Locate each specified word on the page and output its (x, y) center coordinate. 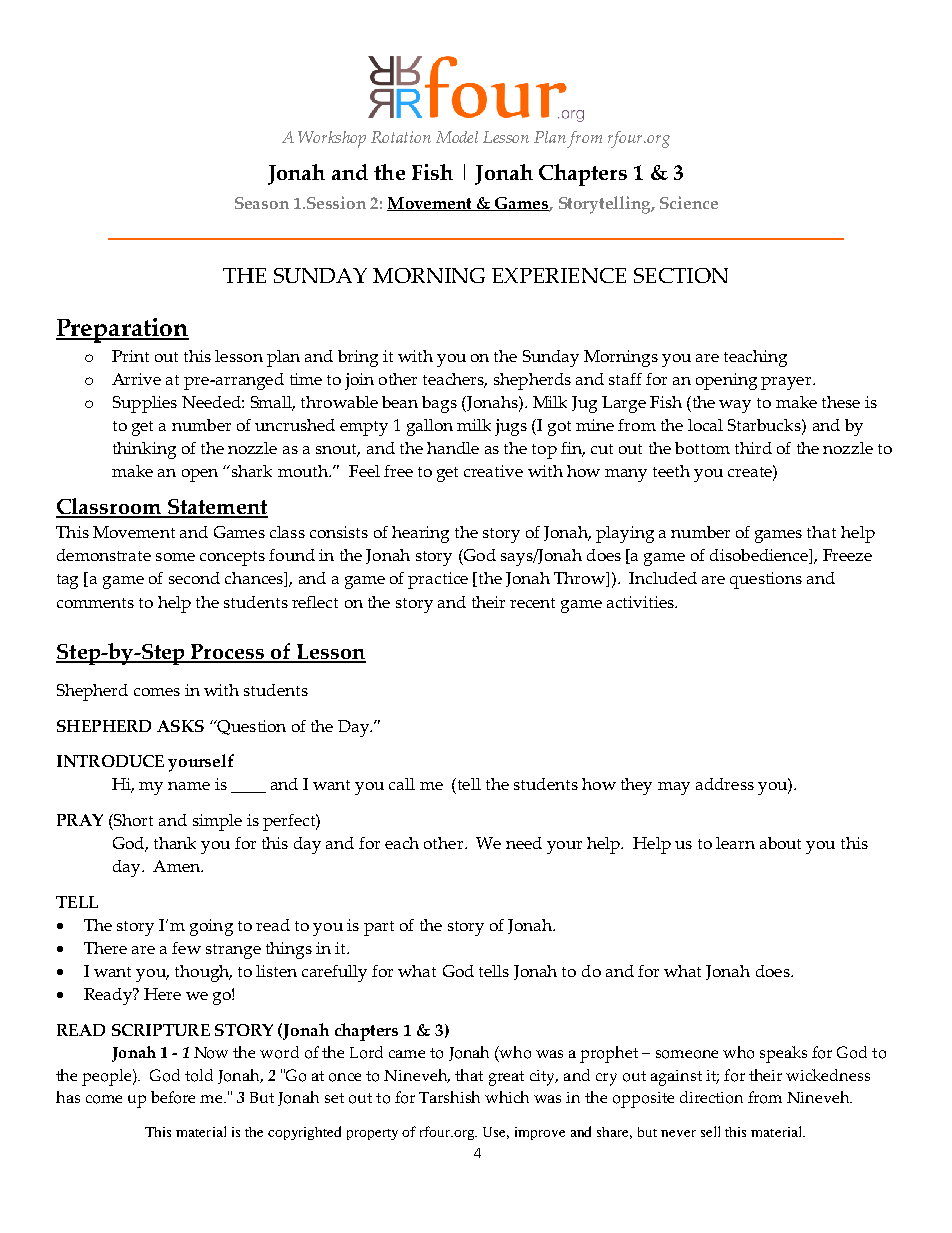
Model (457, 137)
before (173, 1097)
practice (438, 580)
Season (262, 203)
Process (227, 653)
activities (641, 602)
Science (689, 202)
